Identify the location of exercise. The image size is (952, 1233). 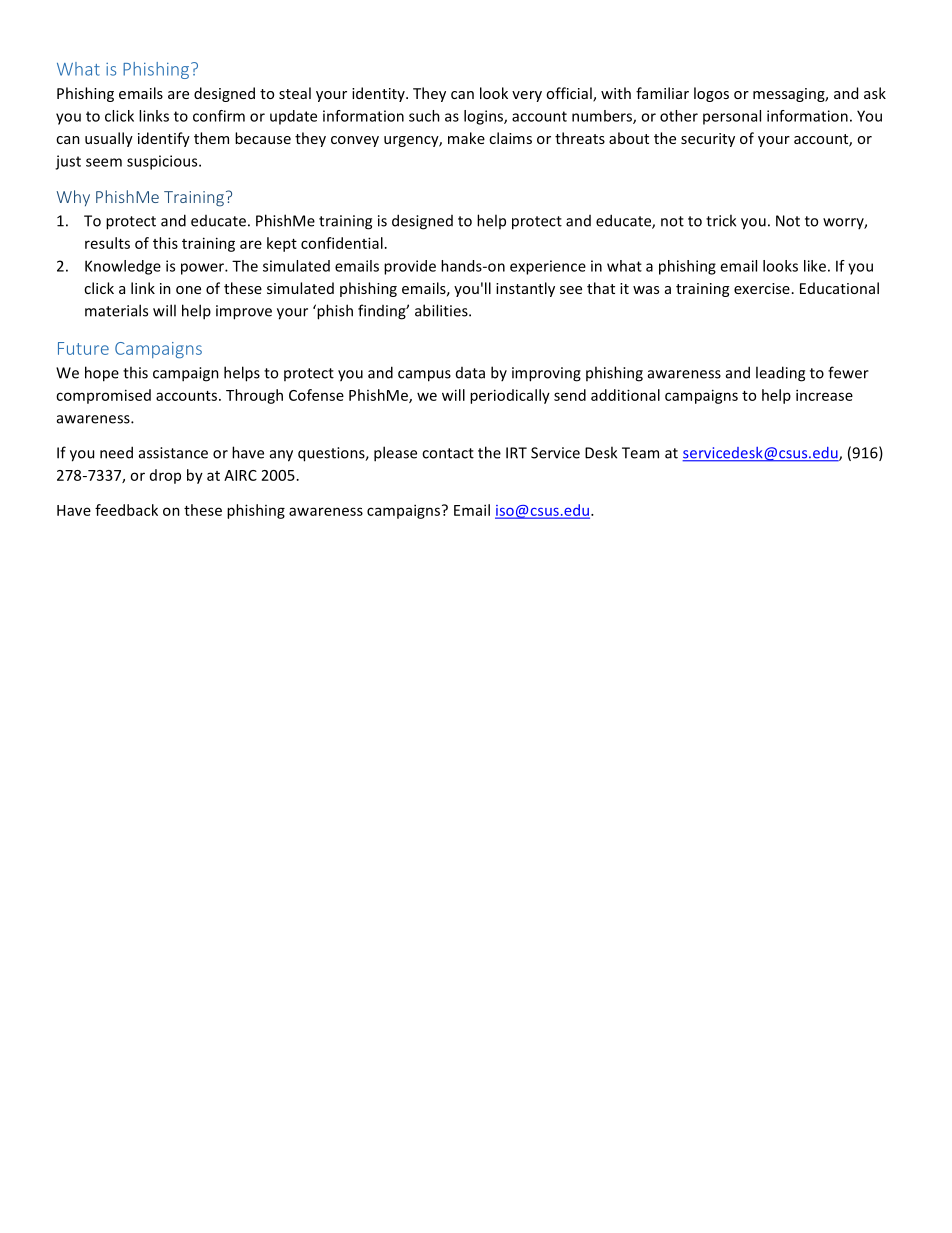
(762, 288).
